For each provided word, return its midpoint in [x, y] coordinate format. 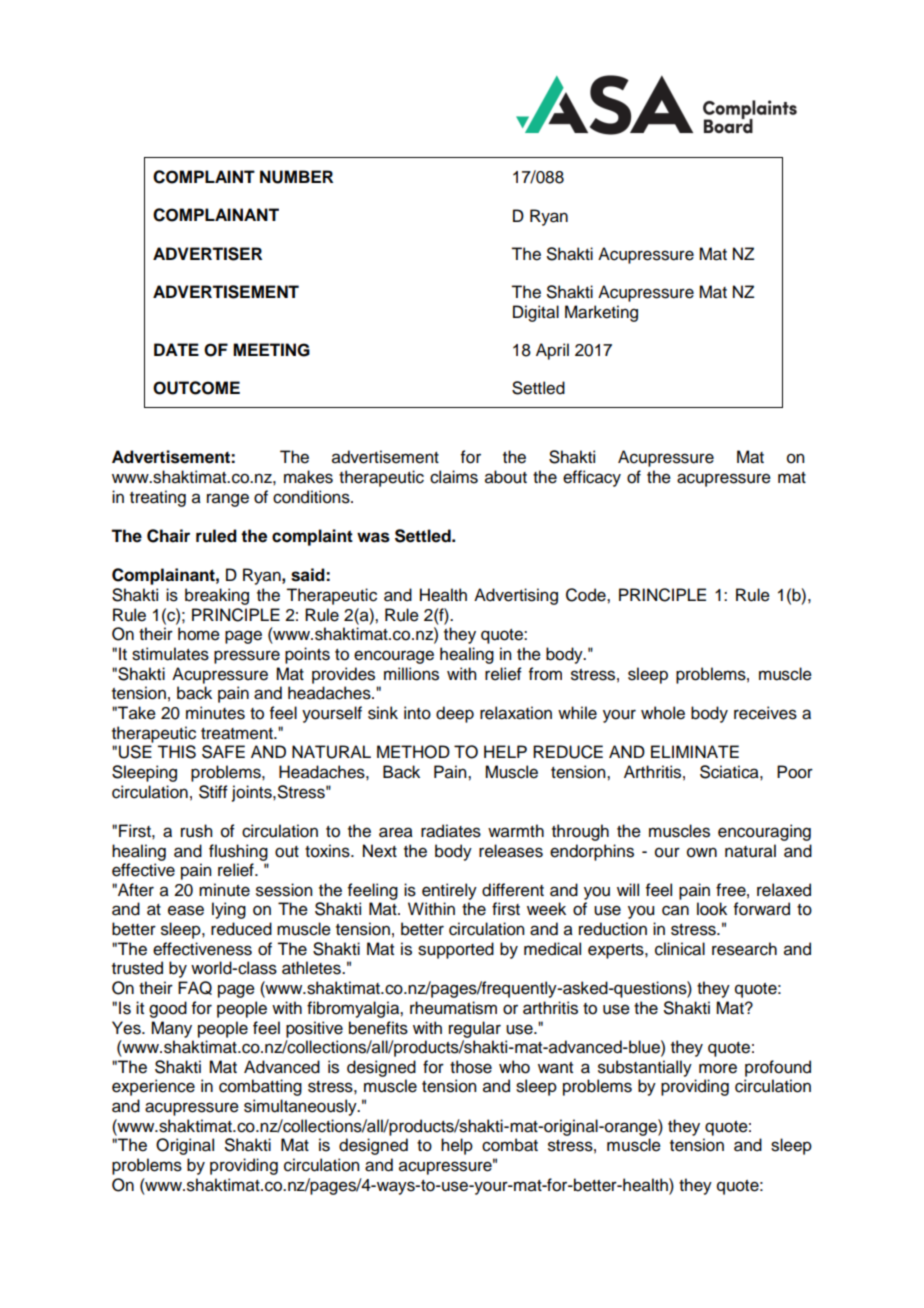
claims [454, 477]
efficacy [592, 478]
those [471, 1067]
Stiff [213, 792]
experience [153, 1087]
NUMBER [296, 177]
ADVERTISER [207, 254]
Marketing [601, 313]
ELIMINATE [695, 751]
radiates [451, 831]
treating [158, 498]
